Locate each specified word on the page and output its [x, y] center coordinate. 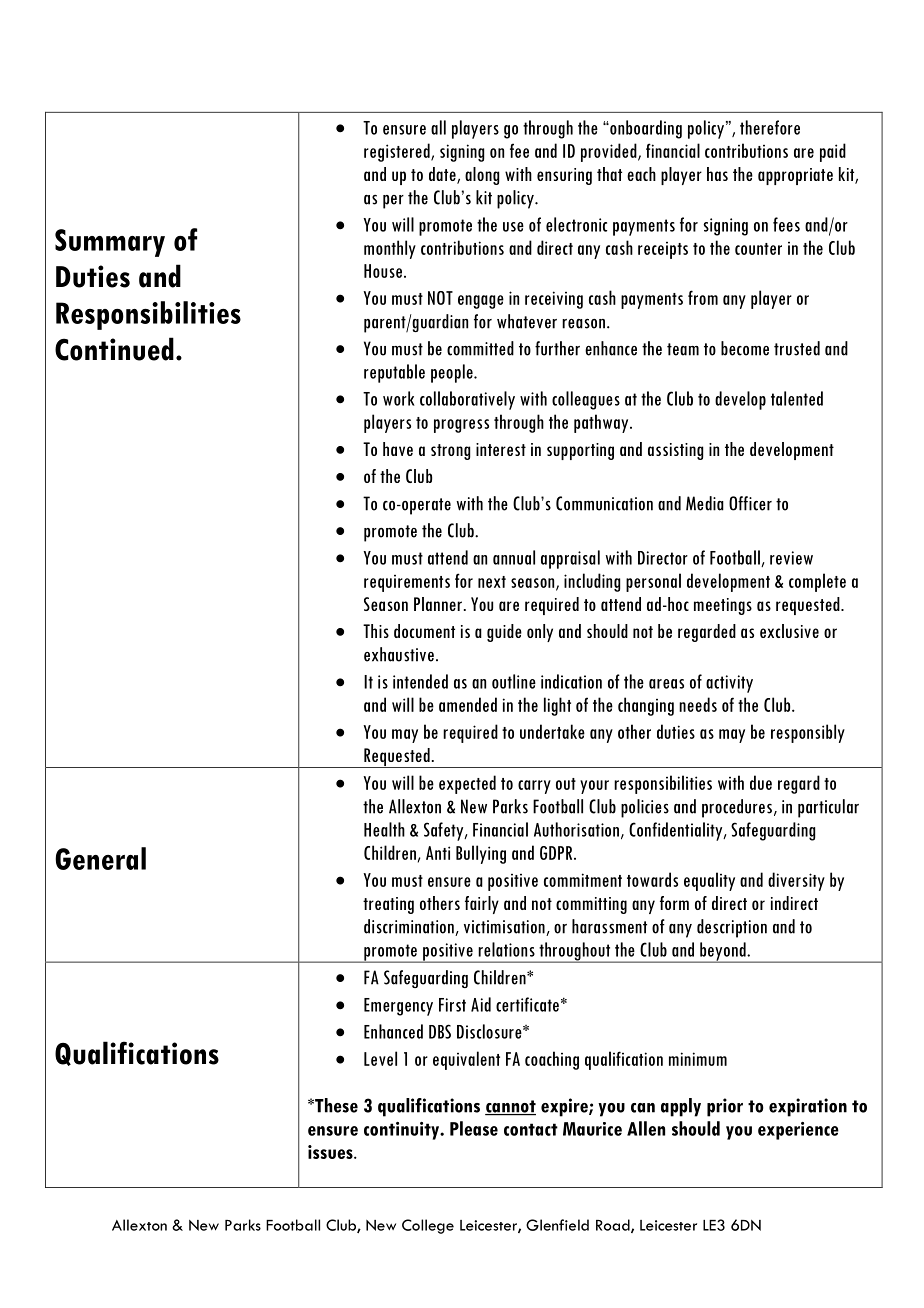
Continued [114, 349]
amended [468, 704]
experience [798, 1131]
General [100, 858]
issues [331, 1152]
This [376, 631]
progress [461, 426]
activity [729, 684]
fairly [482, 905]
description [732, 928]
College [428, 1226]
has [717, 174]
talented [797, 398]
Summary [110, 243]
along [482, 176]
